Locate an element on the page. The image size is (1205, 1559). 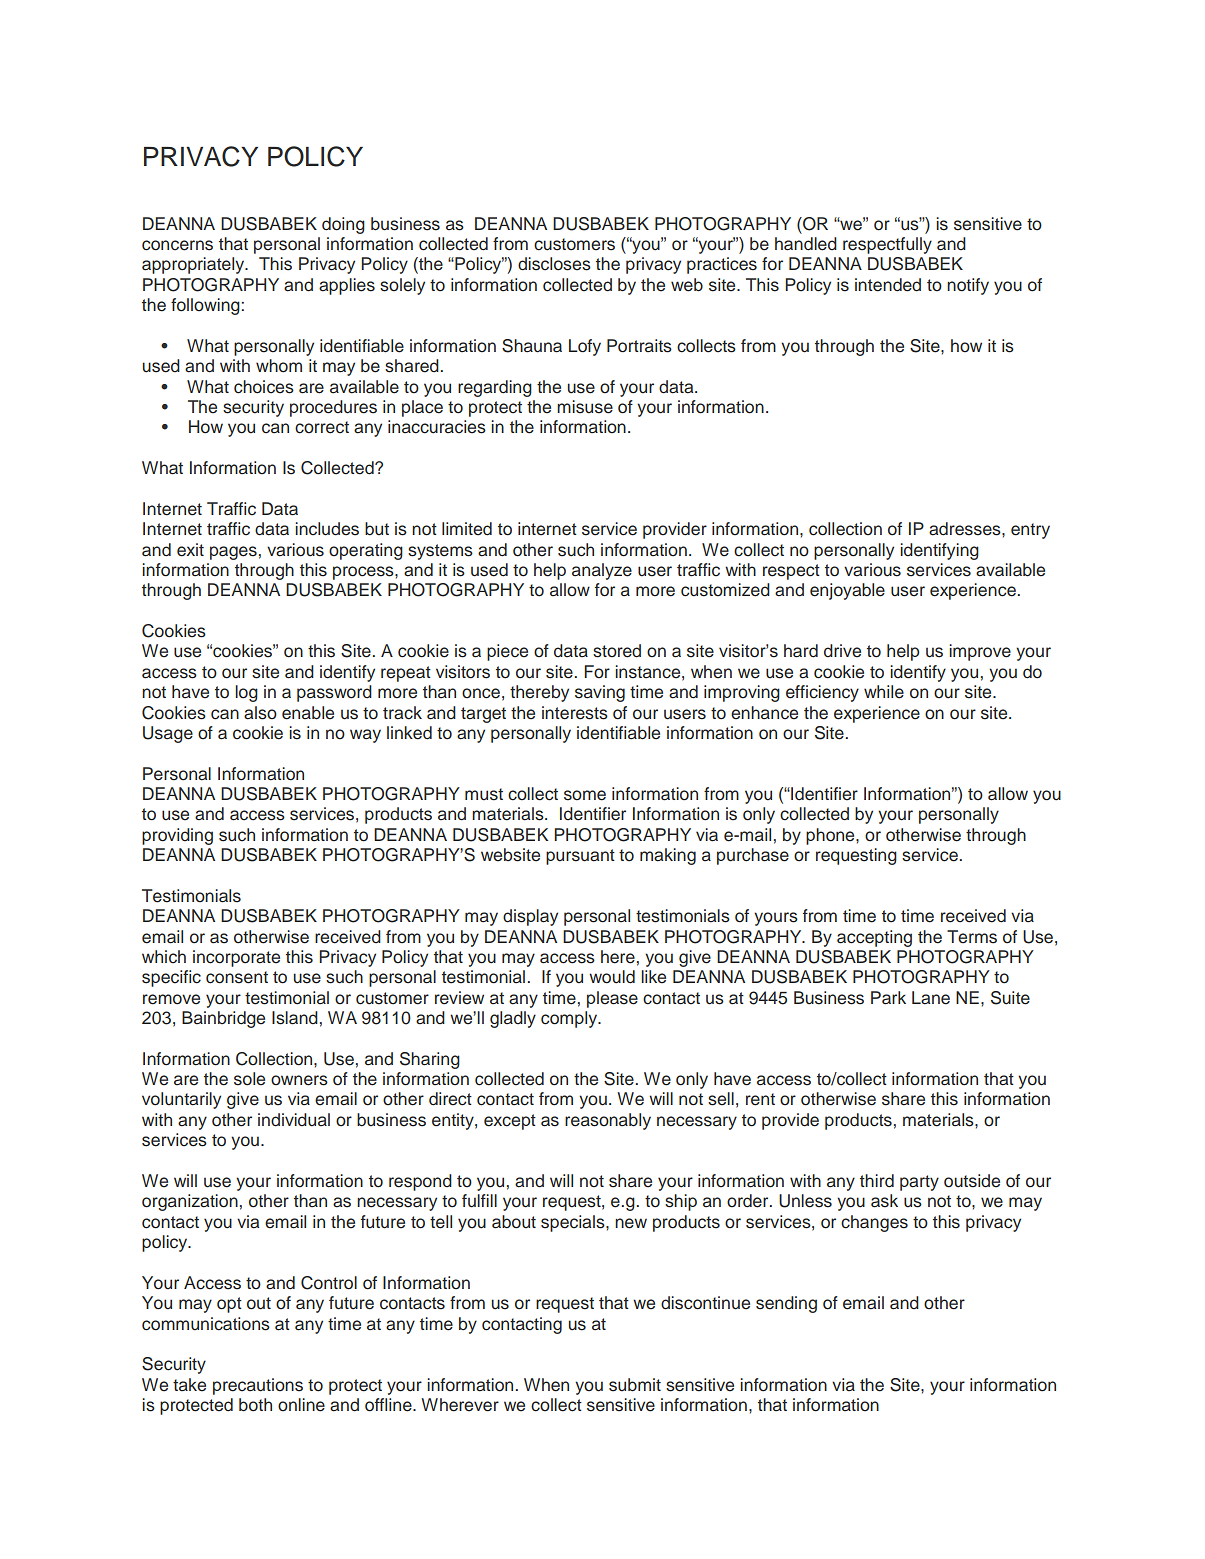
log is located at coordinates (246, 693).
